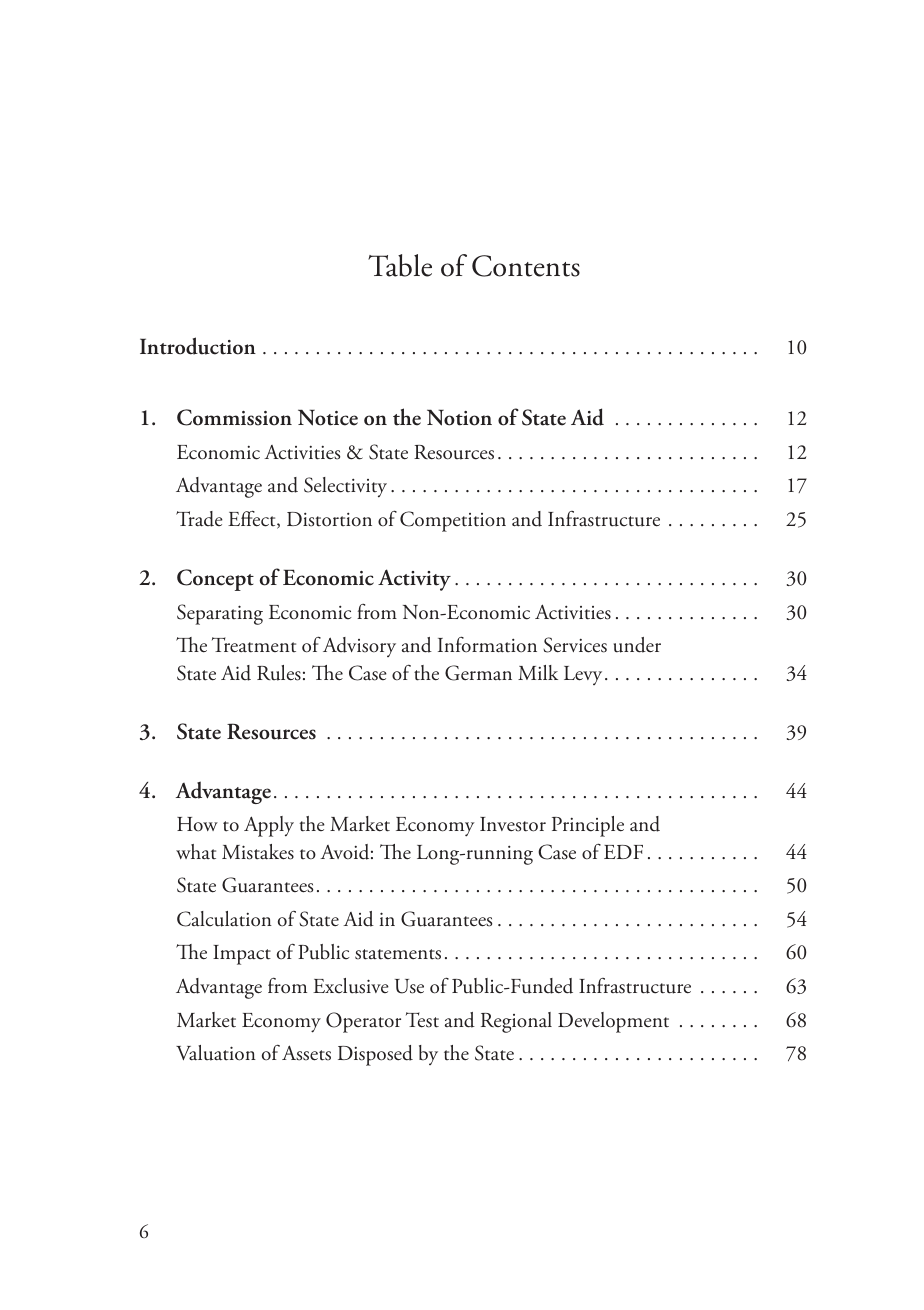  I want to click on Competition, so click(453, 521).
